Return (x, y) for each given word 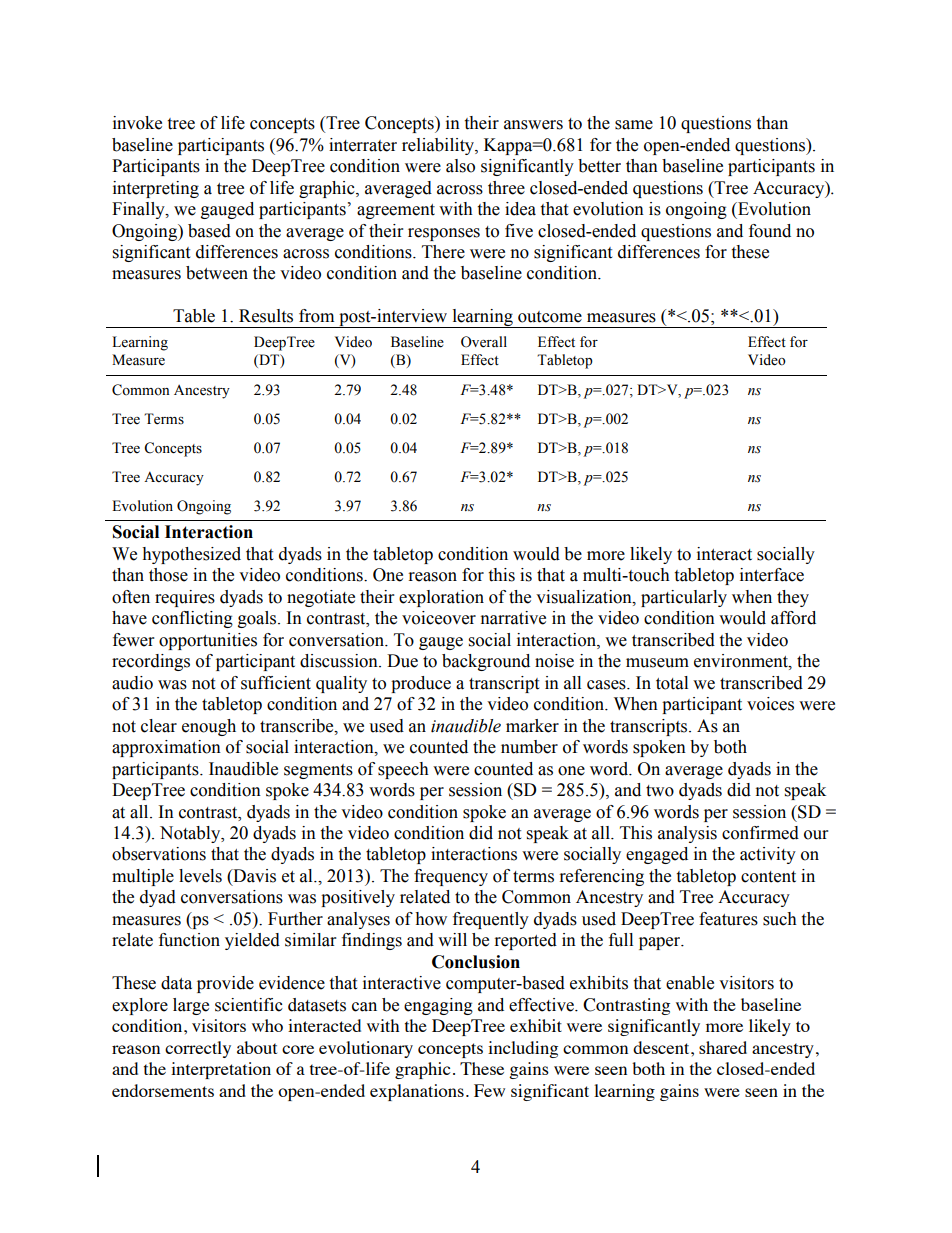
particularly (684, 598)
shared (723, 1047)
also (460, 166)
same (634, 125)
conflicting (192, 619)
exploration (441, 598)
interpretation (221, 1070)
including (523, 1049)
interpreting (156, 189)
